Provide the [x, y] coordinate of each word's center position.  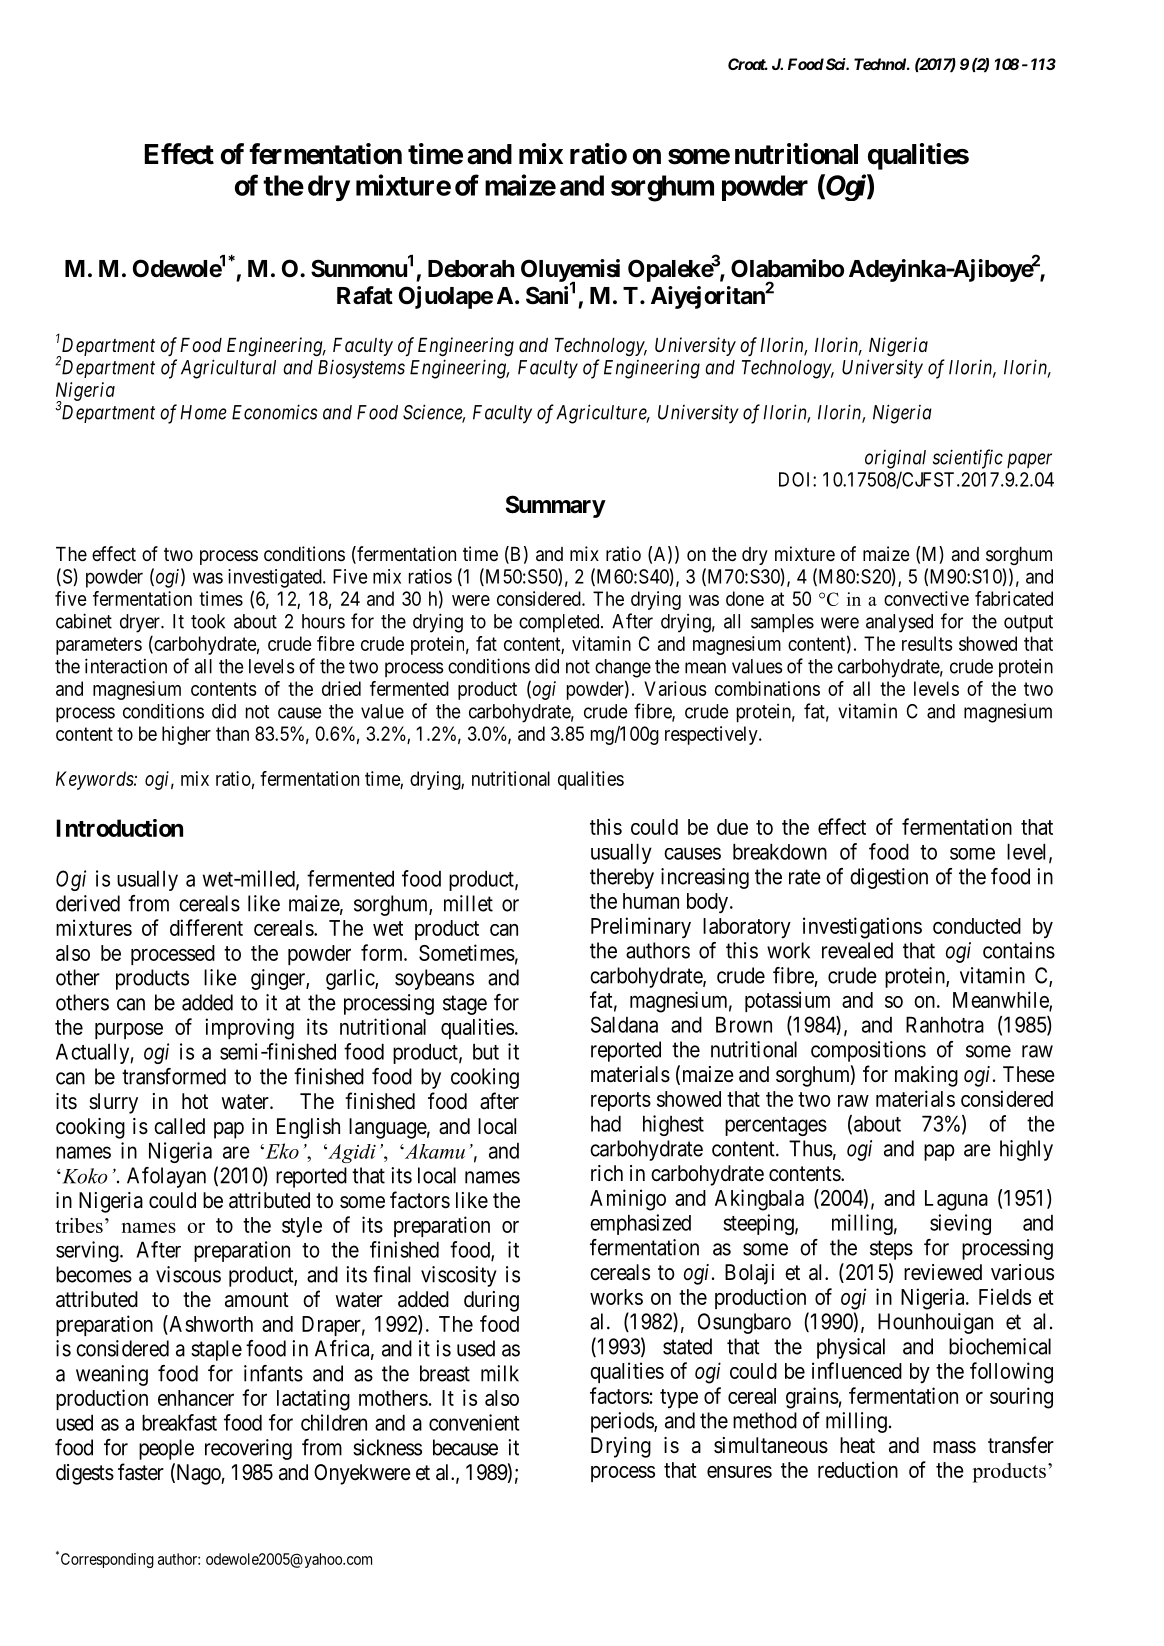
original [895, 459]
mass [954, 1447]
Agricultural [228, 369]
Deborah [471, 269]
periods [623, 1422]
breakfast [179, 1422]
